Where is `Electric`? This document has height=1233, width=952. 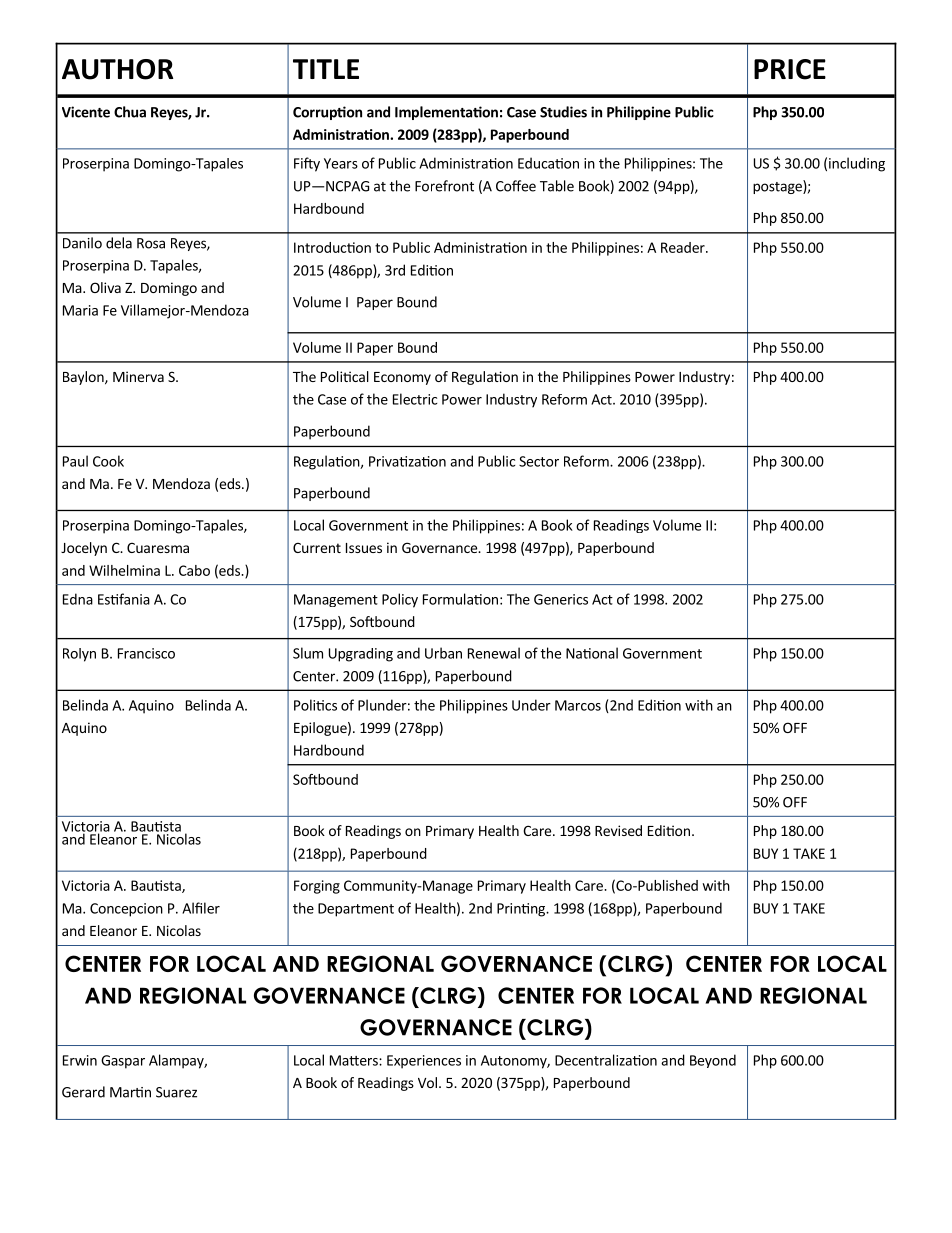 Electric is located at coordinates (415, 399).
